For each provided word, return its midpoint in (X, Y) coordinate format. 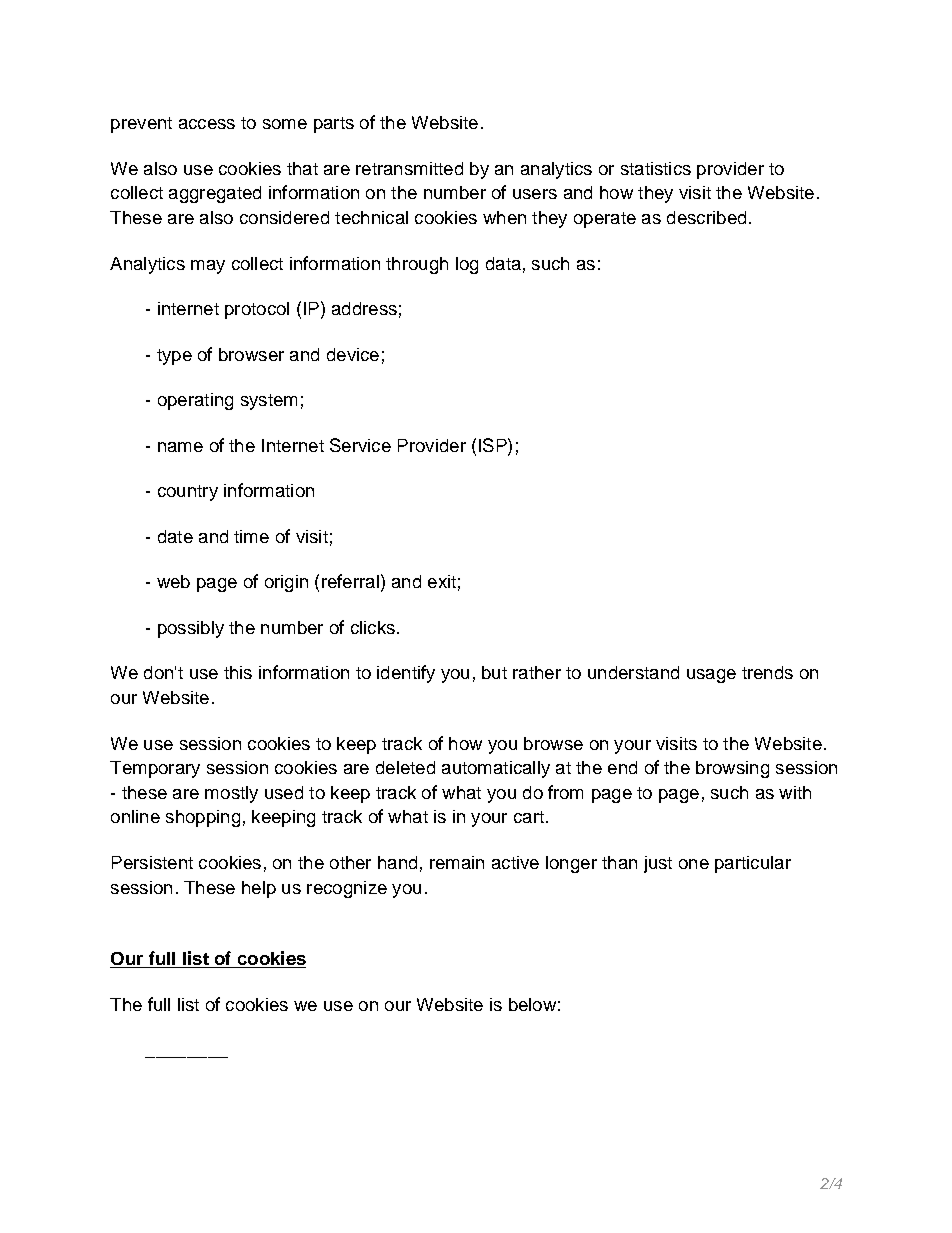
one (694, 864)
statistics (656, 168)
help (259, 889)
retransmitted (409, 168)
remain (457, 862)
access (207, 124)
